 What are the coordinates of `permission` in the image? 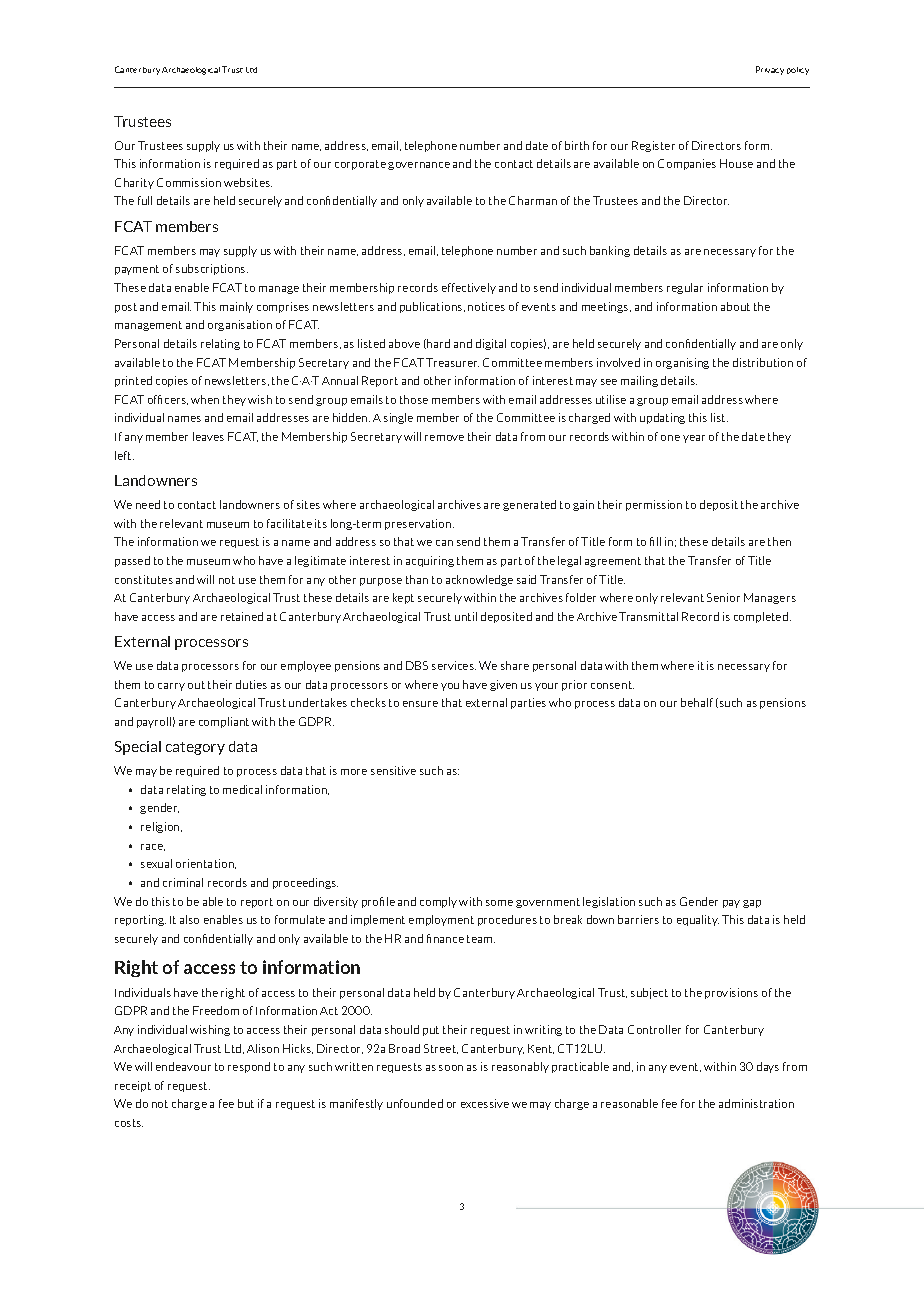 It's located at (654, 505).
